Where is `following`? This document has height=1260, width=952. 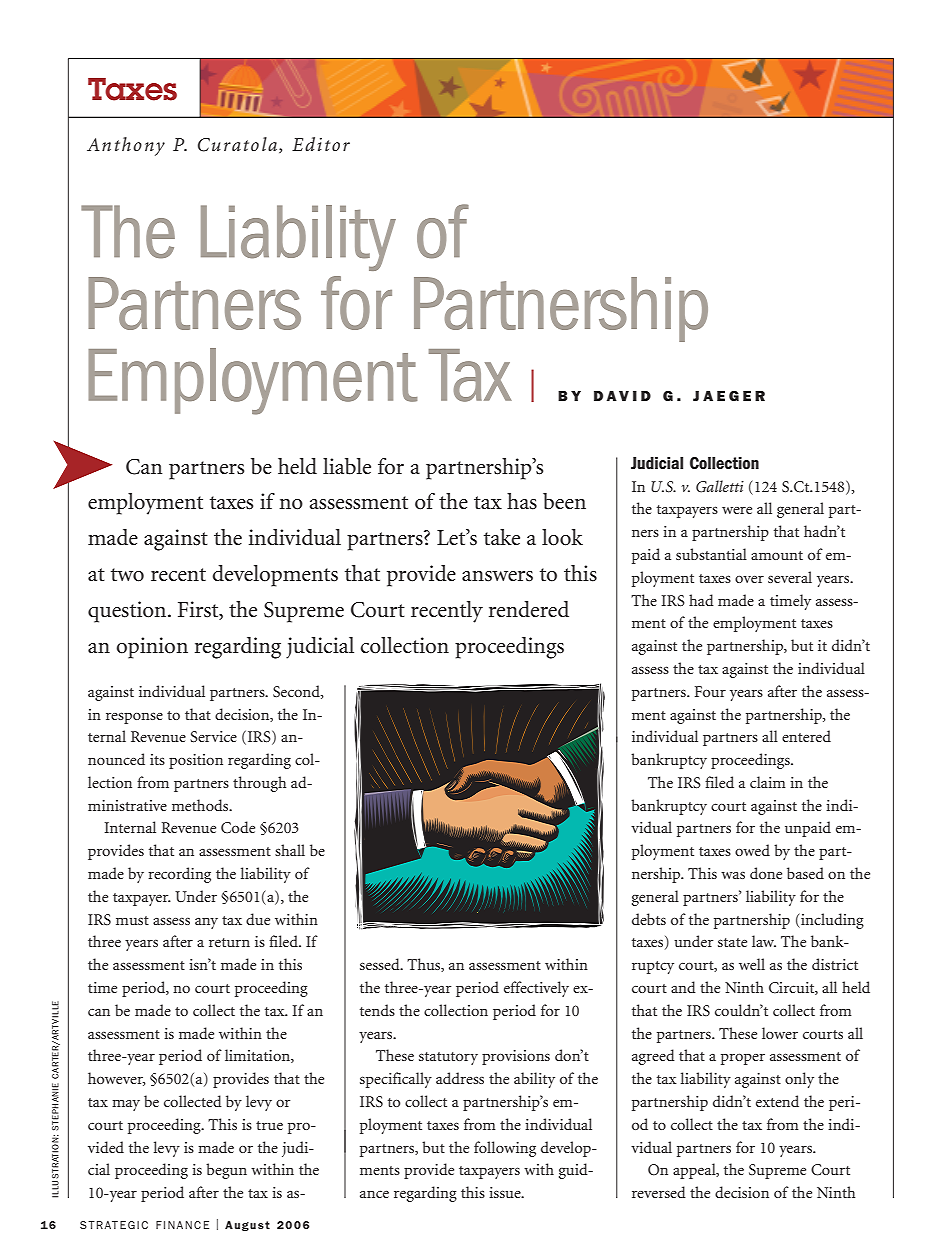
following is located at coordinates (505, 1149).
